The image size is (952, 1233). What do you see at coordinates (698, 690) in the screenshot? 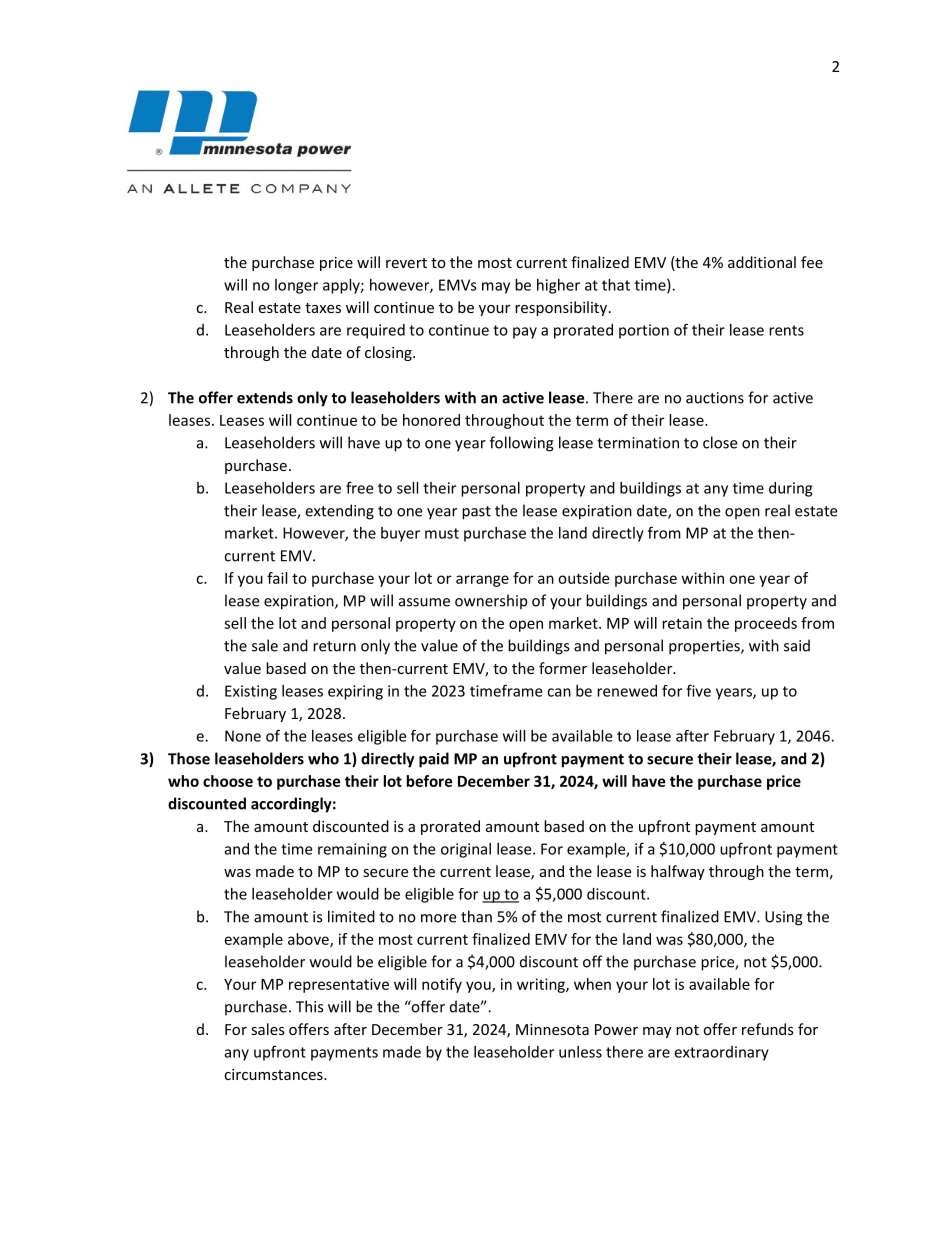
I see `five` at bounding box center [698, 690].
